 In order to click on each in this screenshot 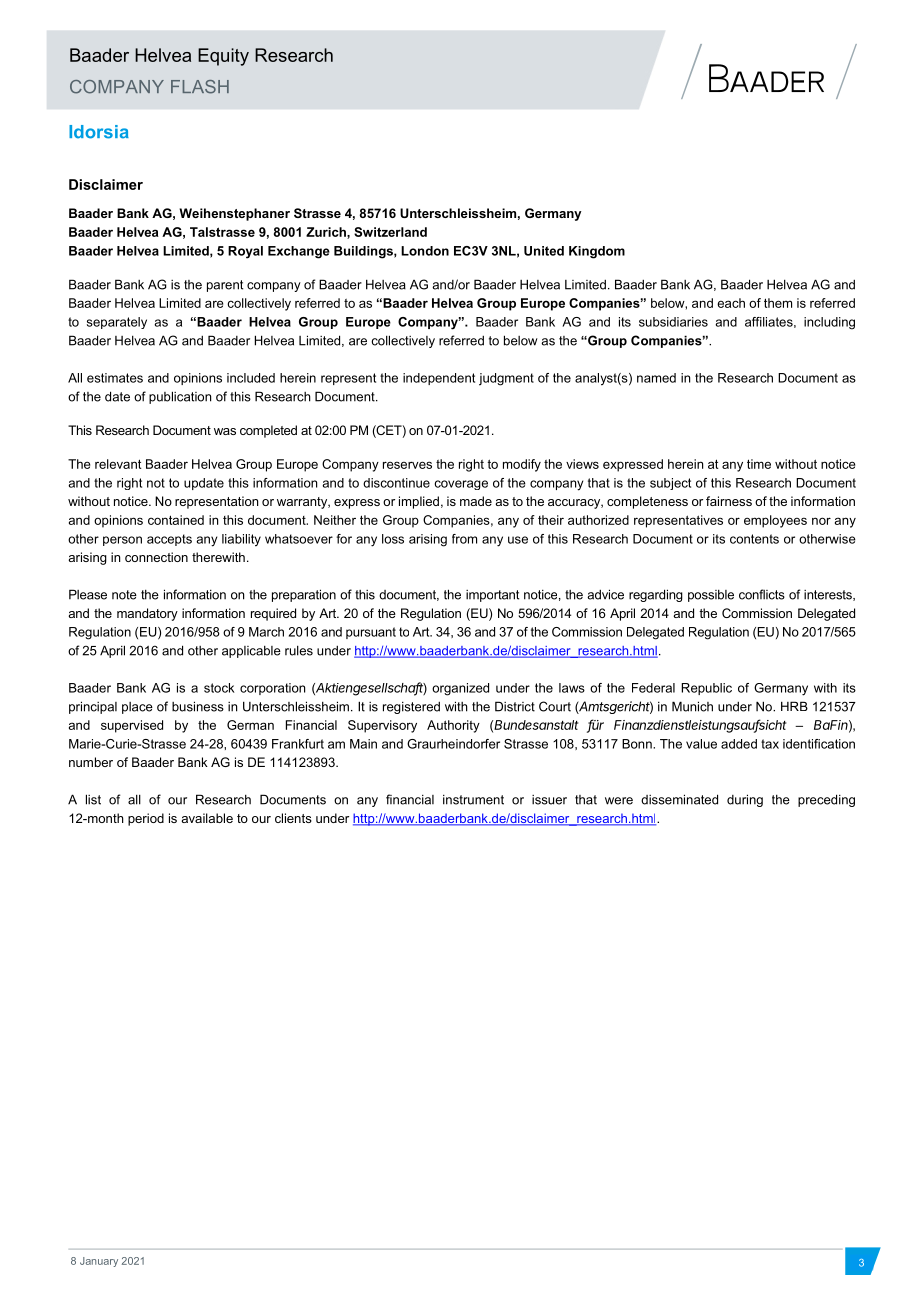, I will do `click(731, 303)`.
